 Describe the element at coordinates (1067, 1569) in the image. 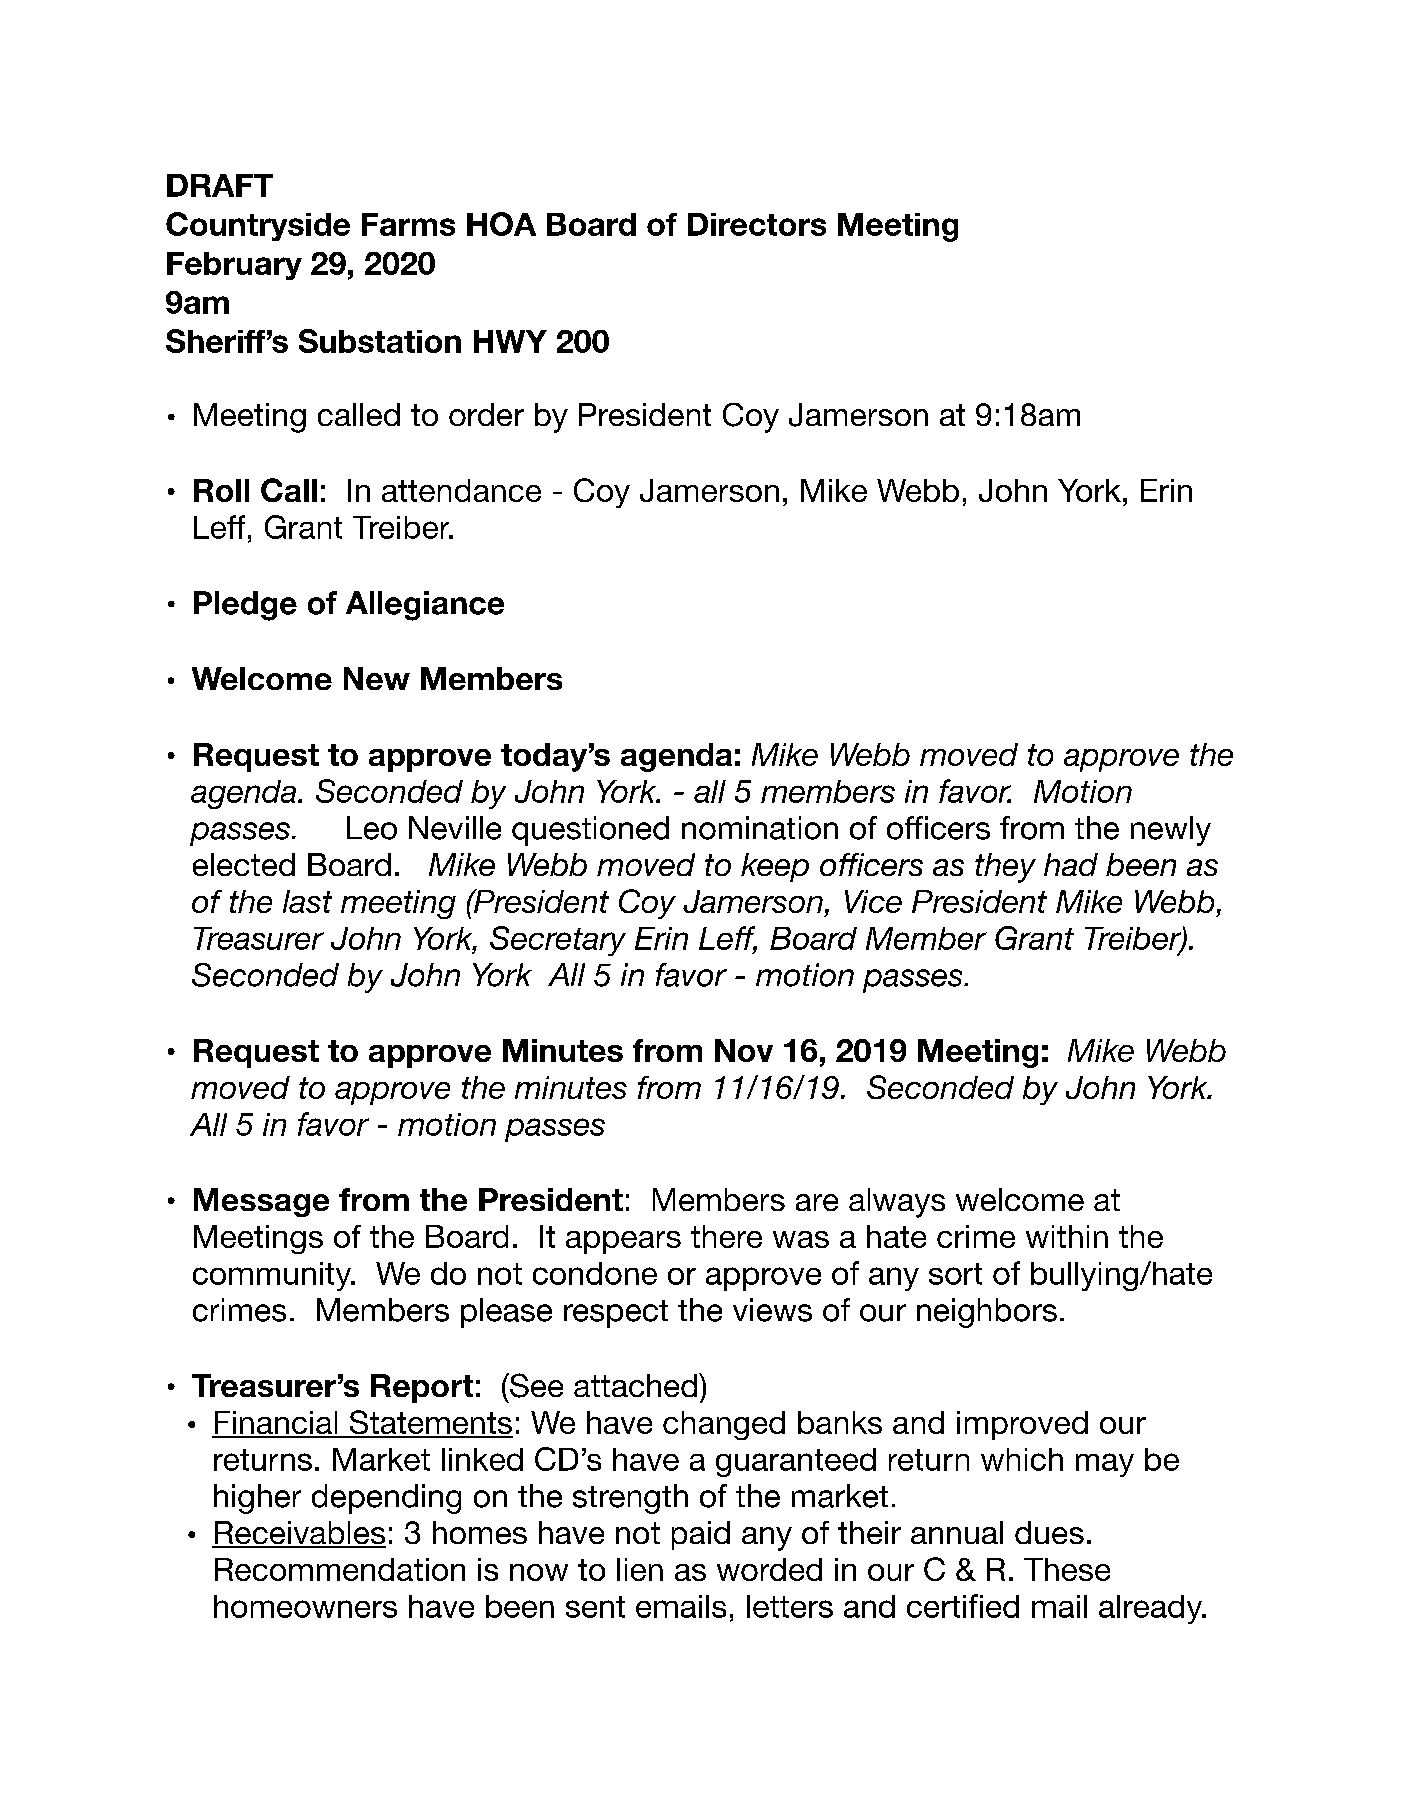

I see `These` at that location.
